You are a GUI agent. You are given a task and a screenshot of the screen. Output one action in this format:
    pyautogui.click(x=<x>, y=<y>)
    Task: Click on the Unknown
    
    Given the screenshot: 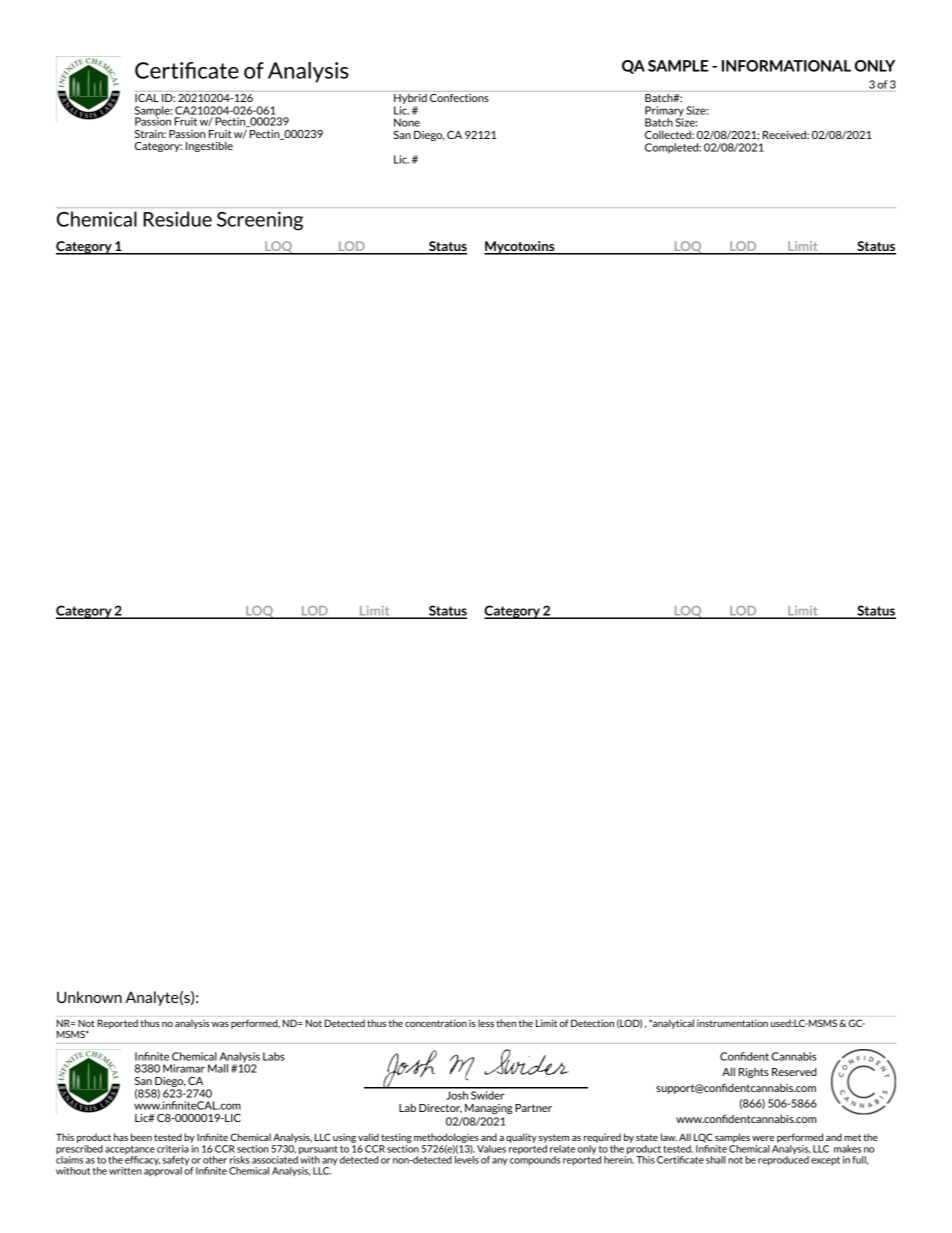 What is the action you would take?
    pyautogui.click(x=89, y=997)
